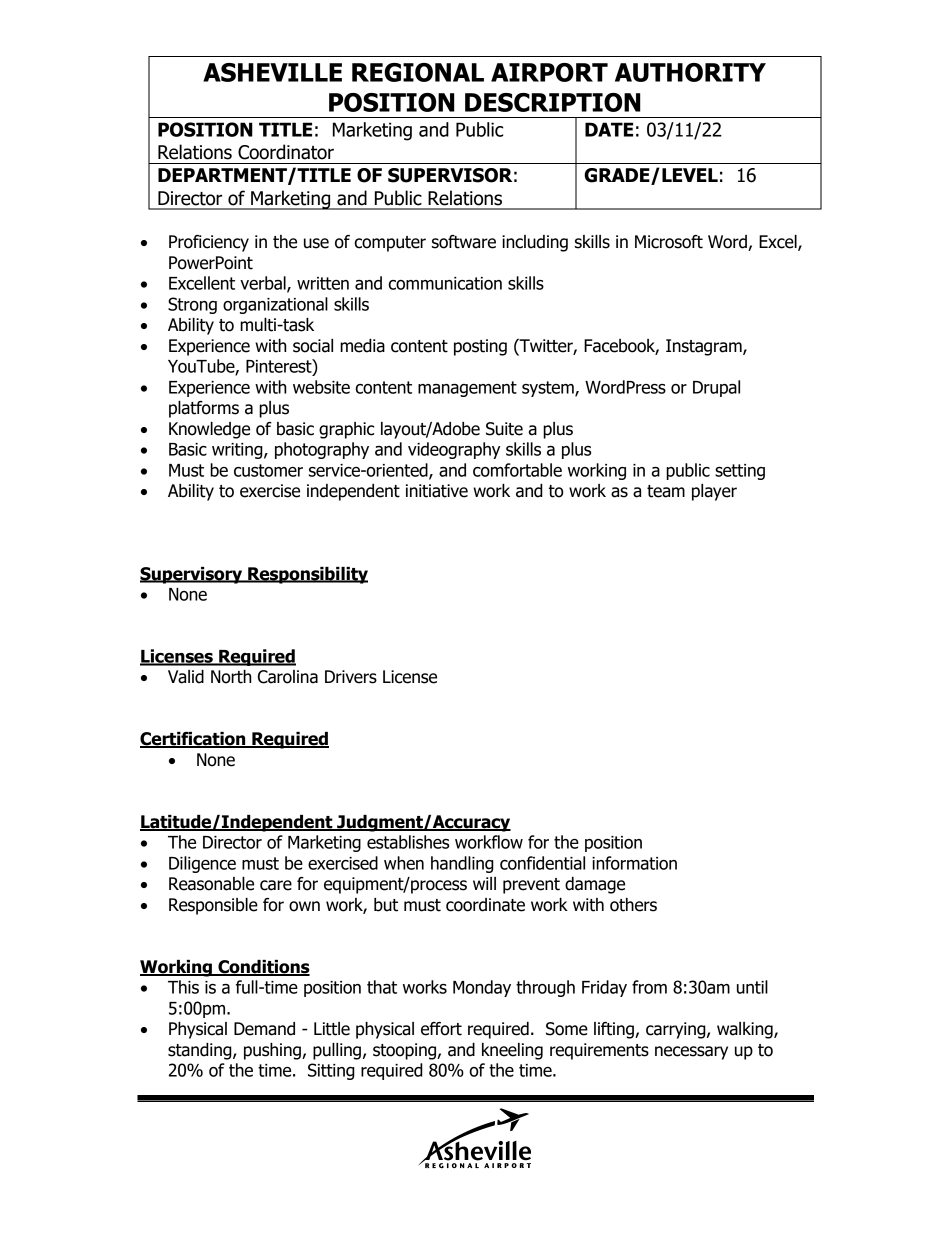  Describe the element at coordinates (275, 305) in the document. I see `organizational` at that location.
